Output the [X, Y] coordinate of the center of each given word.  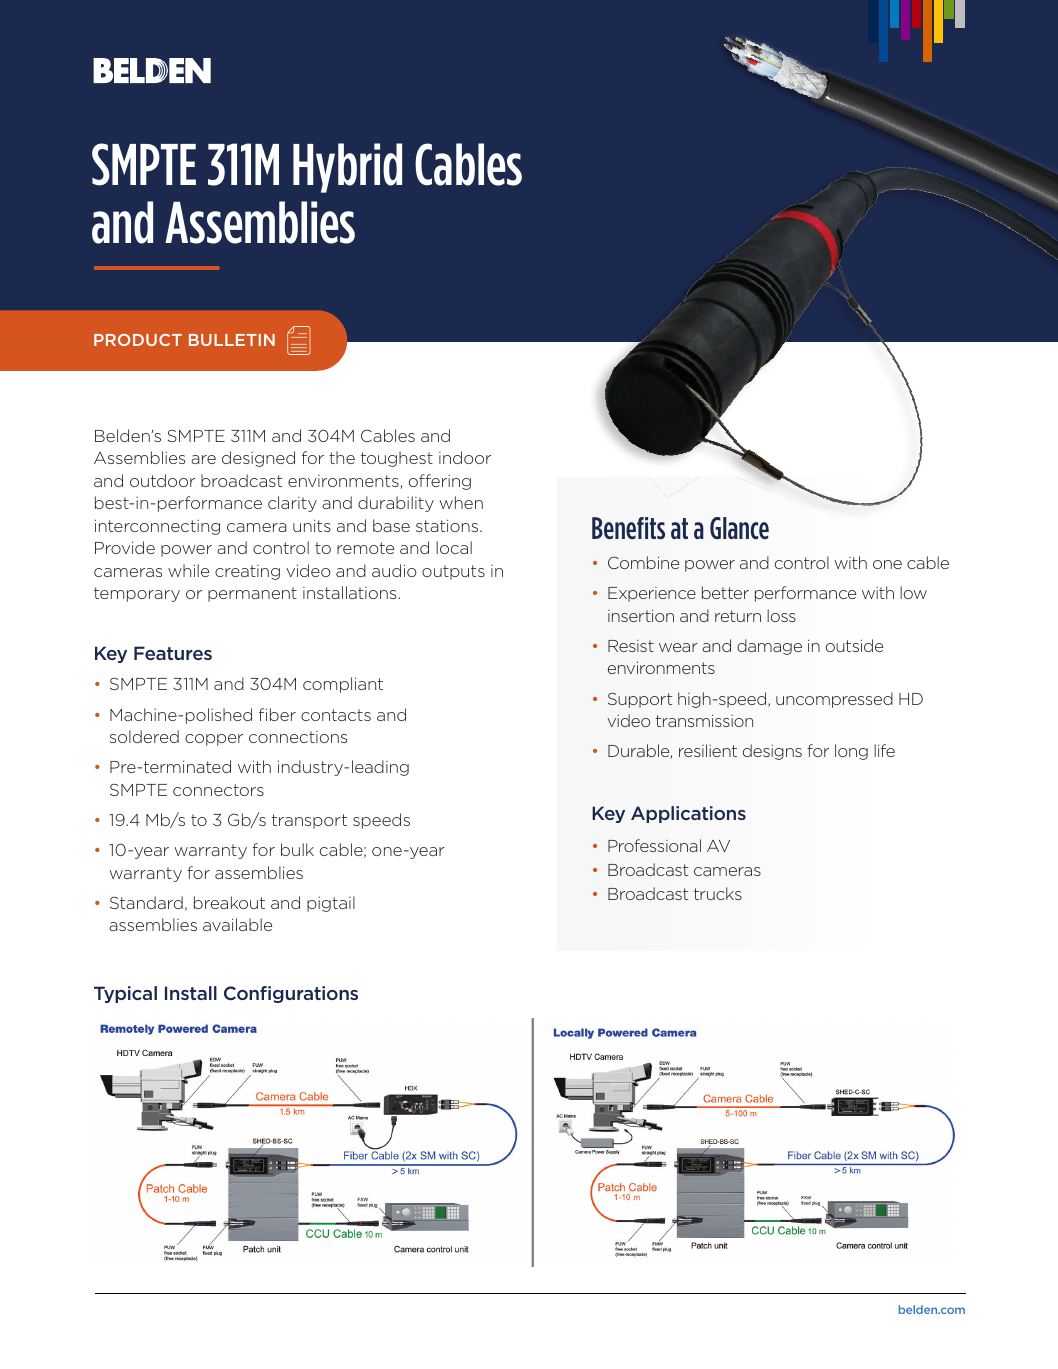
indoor [465, 457]
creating [247, 572]
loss [781, 615]
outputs [453, 572]
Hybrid [347, 168]
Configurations [291, 994]
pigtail [331, 904]
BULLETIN [232, 340]
